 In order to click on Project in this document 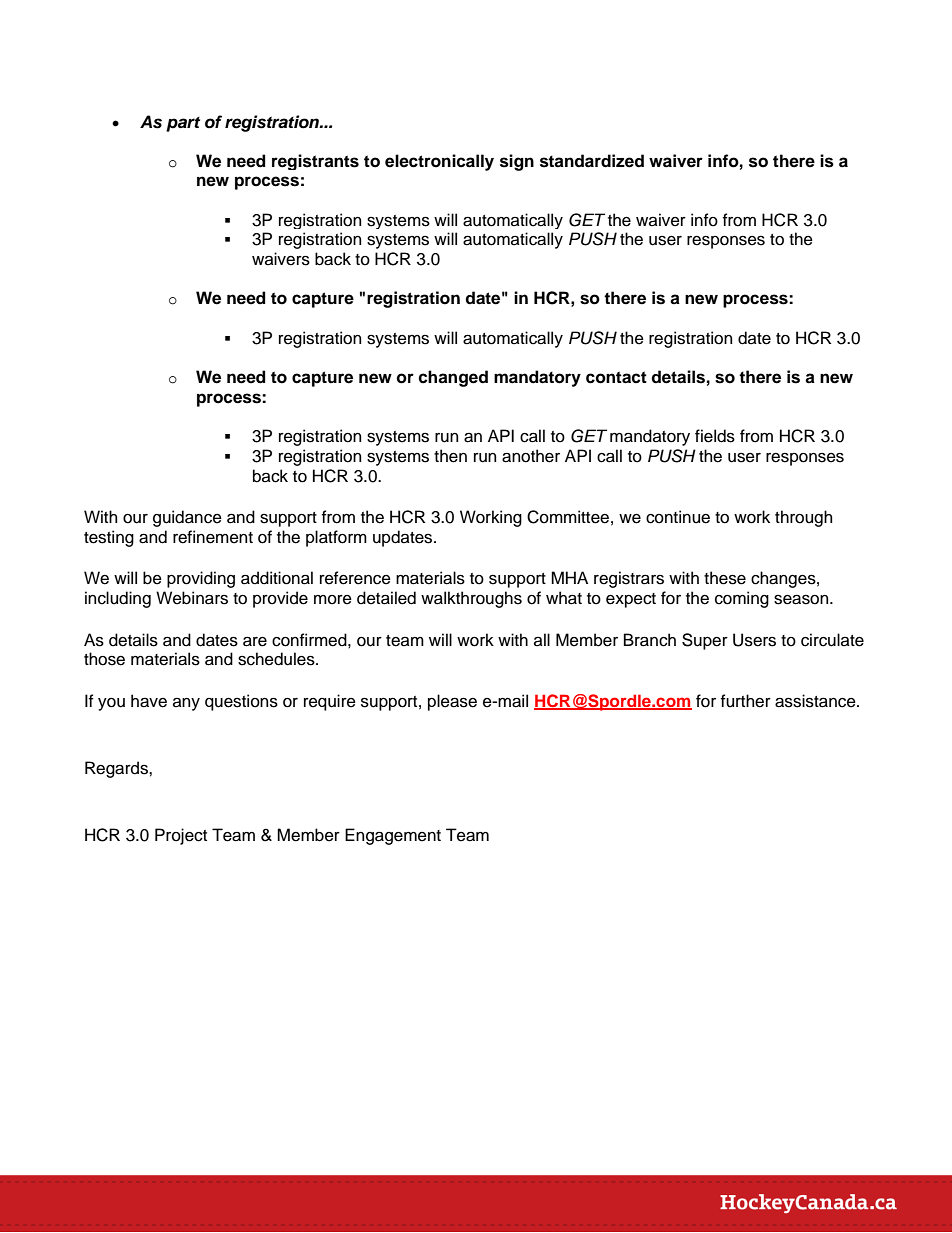, I will do `click(181, 836)`.
